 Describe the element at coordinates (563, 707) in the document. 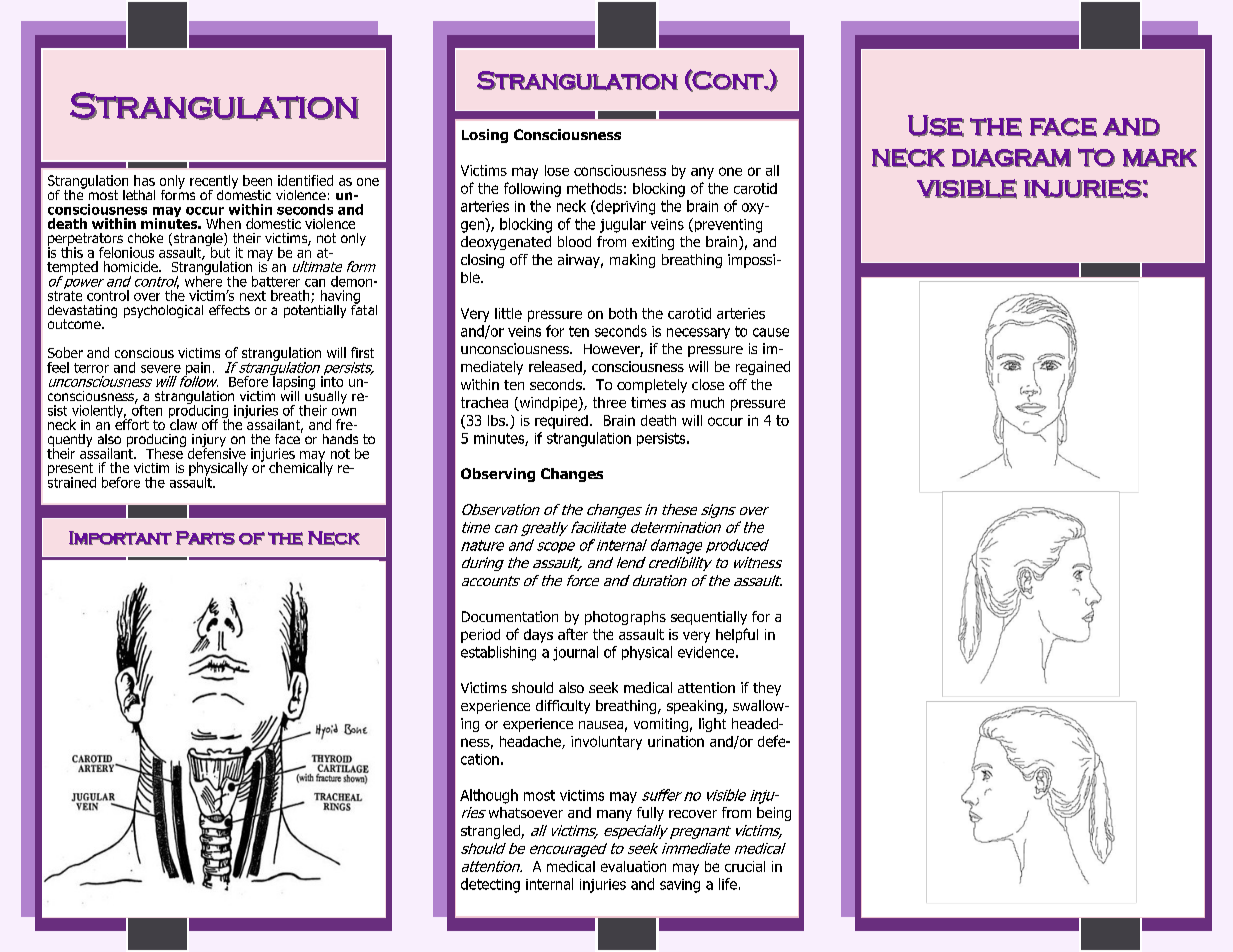

I see `difficulty` at that location.
